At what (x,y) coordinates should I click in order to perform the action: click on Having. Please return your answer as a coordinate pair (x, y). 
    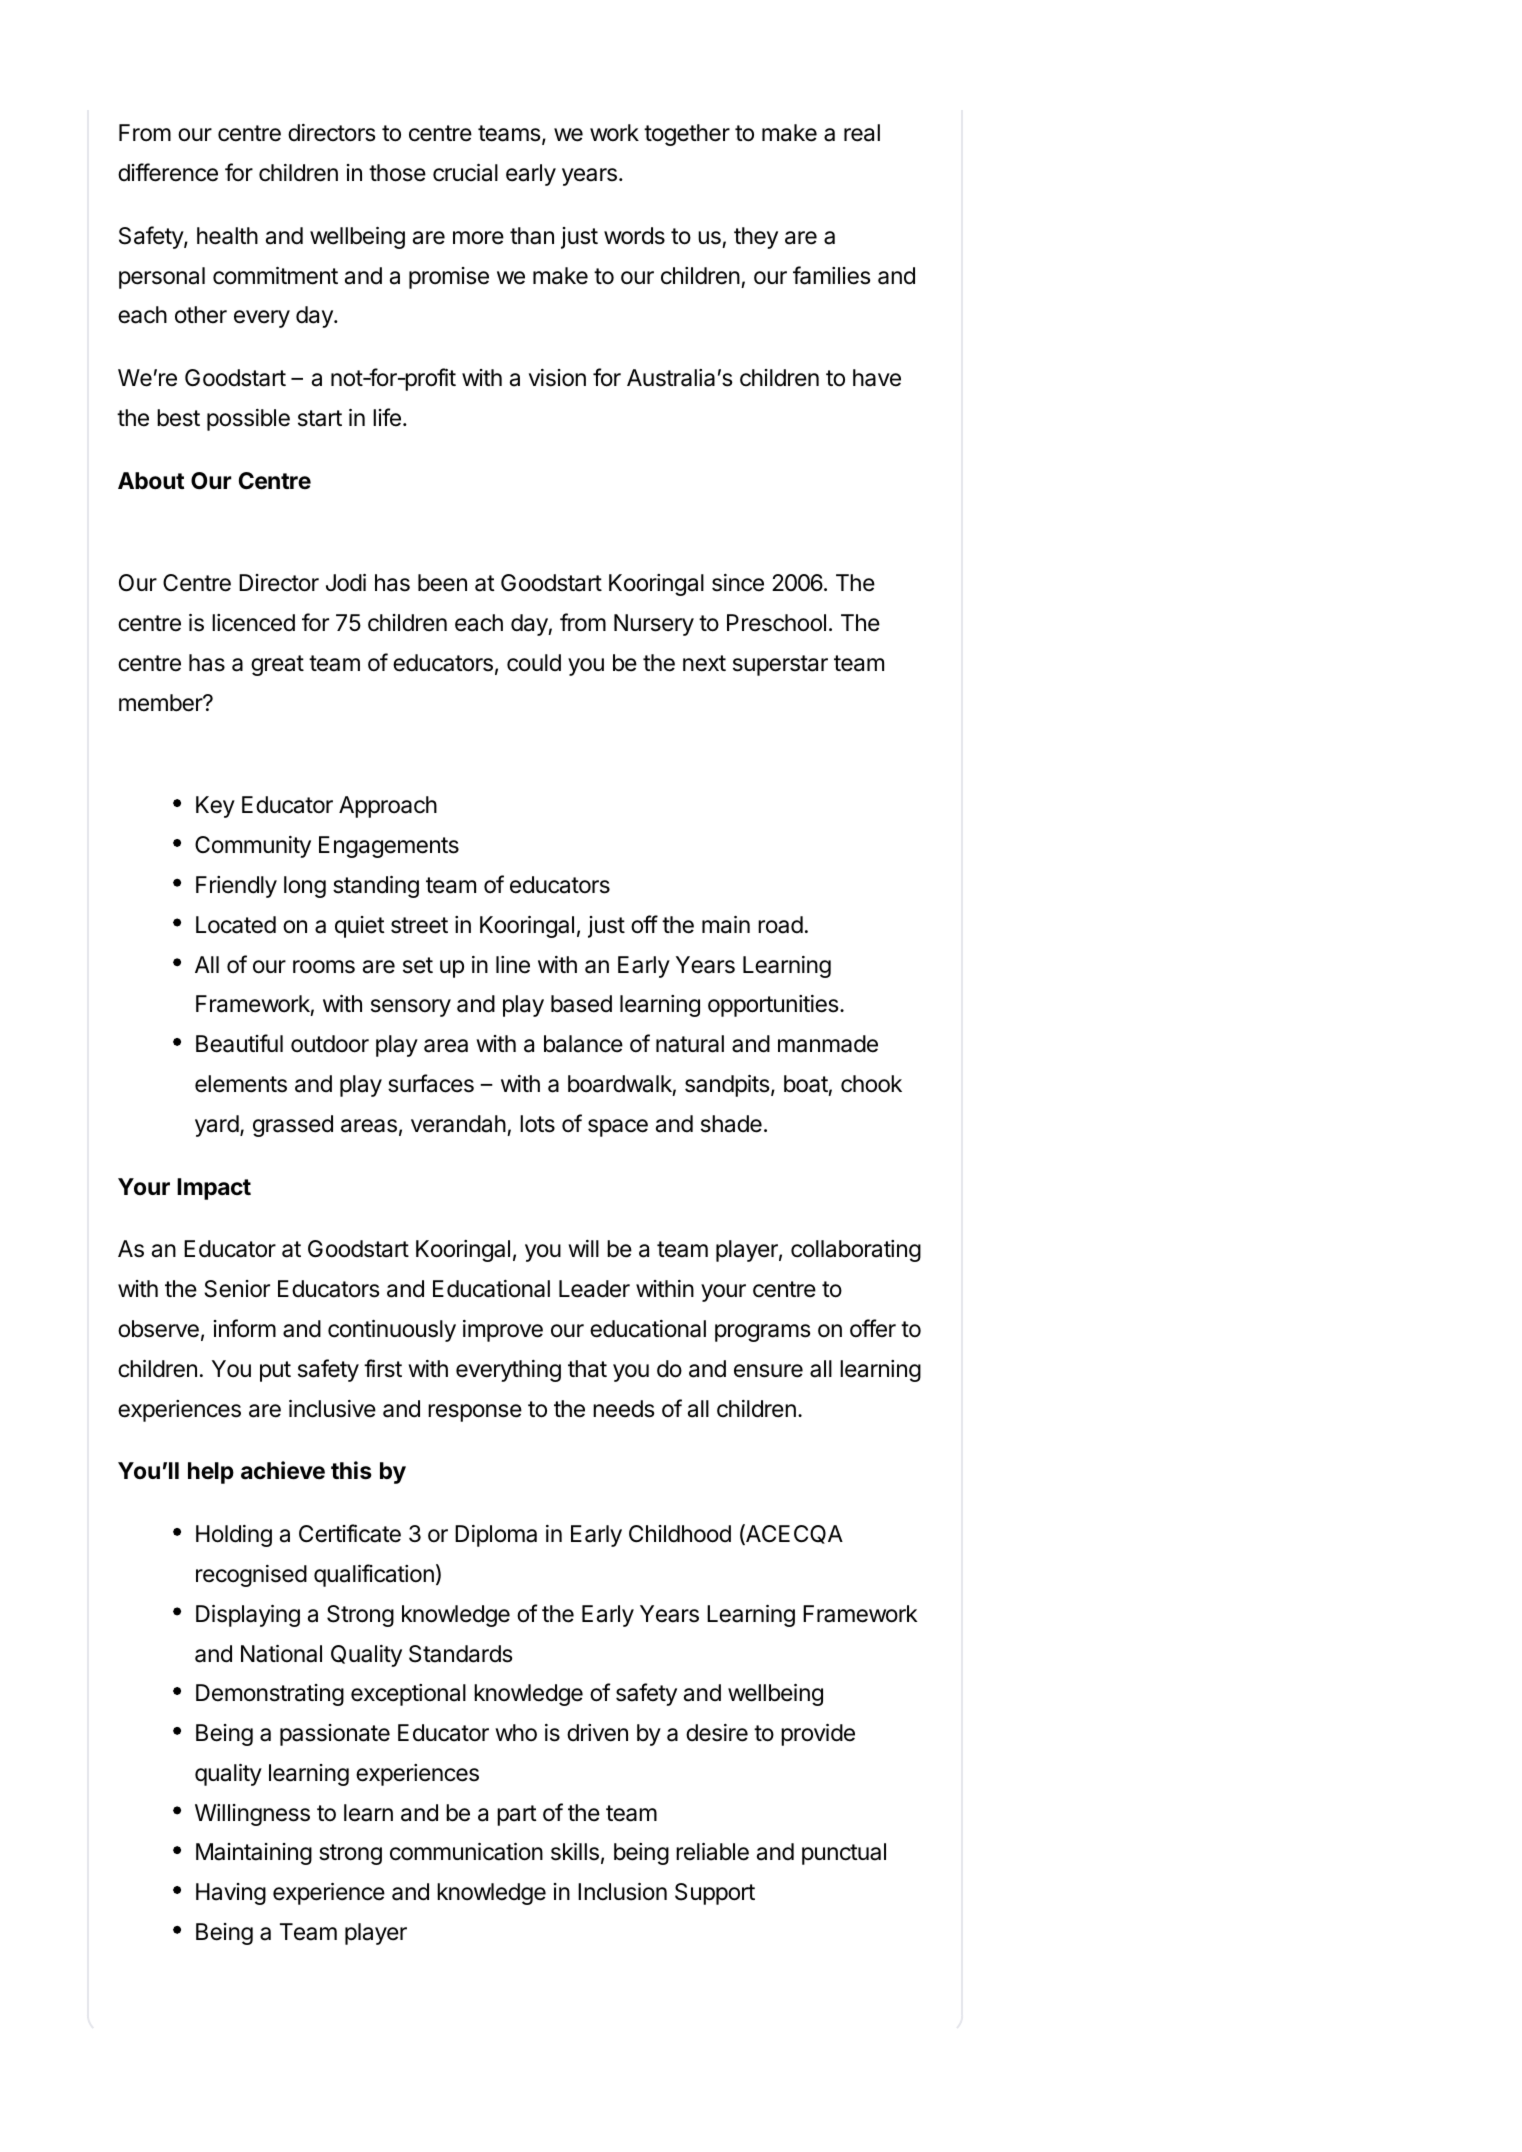
    Looking at the image, I should click on (231, 1894).
